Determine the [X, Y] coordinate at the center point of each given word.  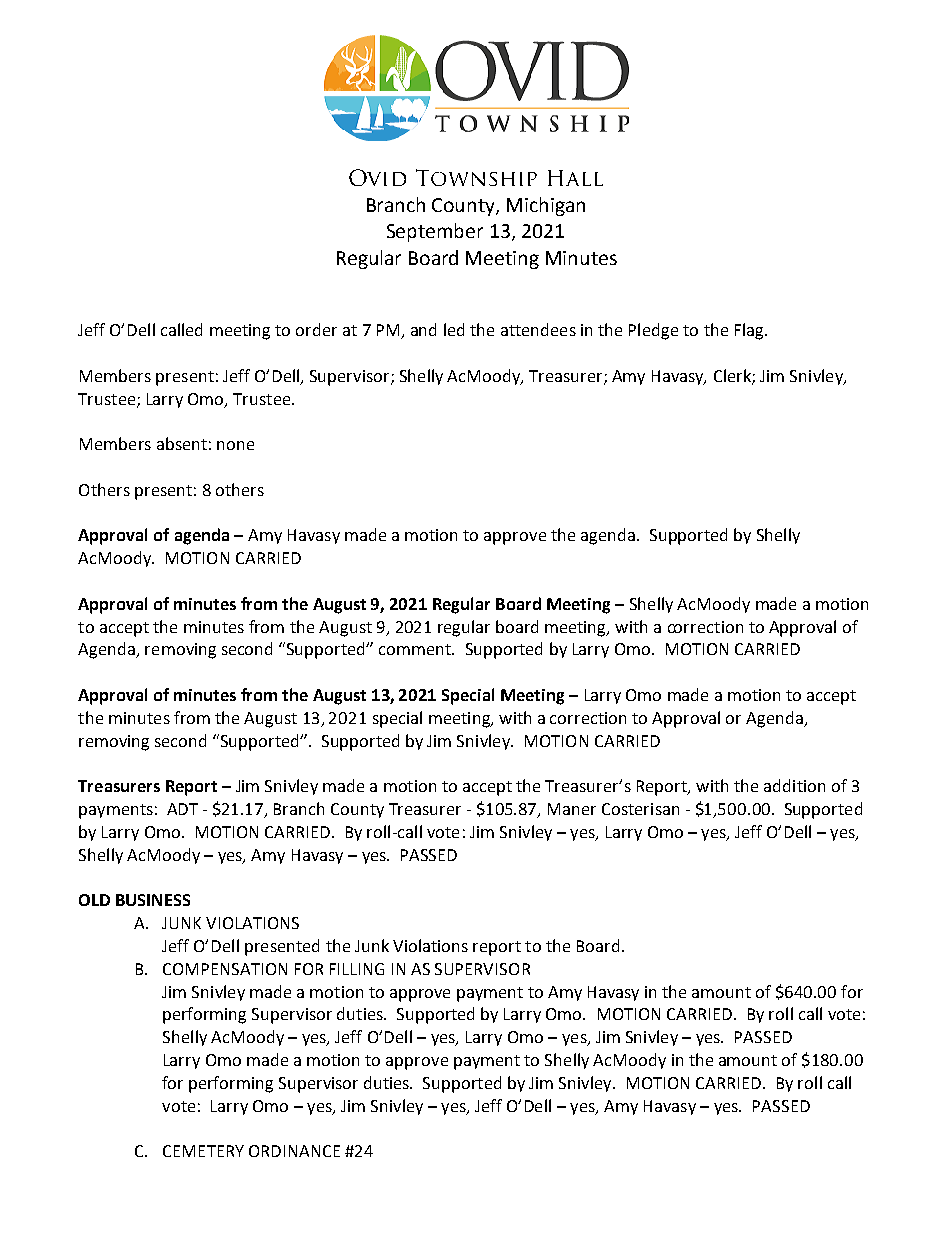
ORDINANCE [294, 1151]
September [435, 232]
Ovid [377, 177]
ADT [182, 809]
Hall [575, 178]
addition [794, 785]
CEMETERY [203, 1151]
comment [416, 649]
